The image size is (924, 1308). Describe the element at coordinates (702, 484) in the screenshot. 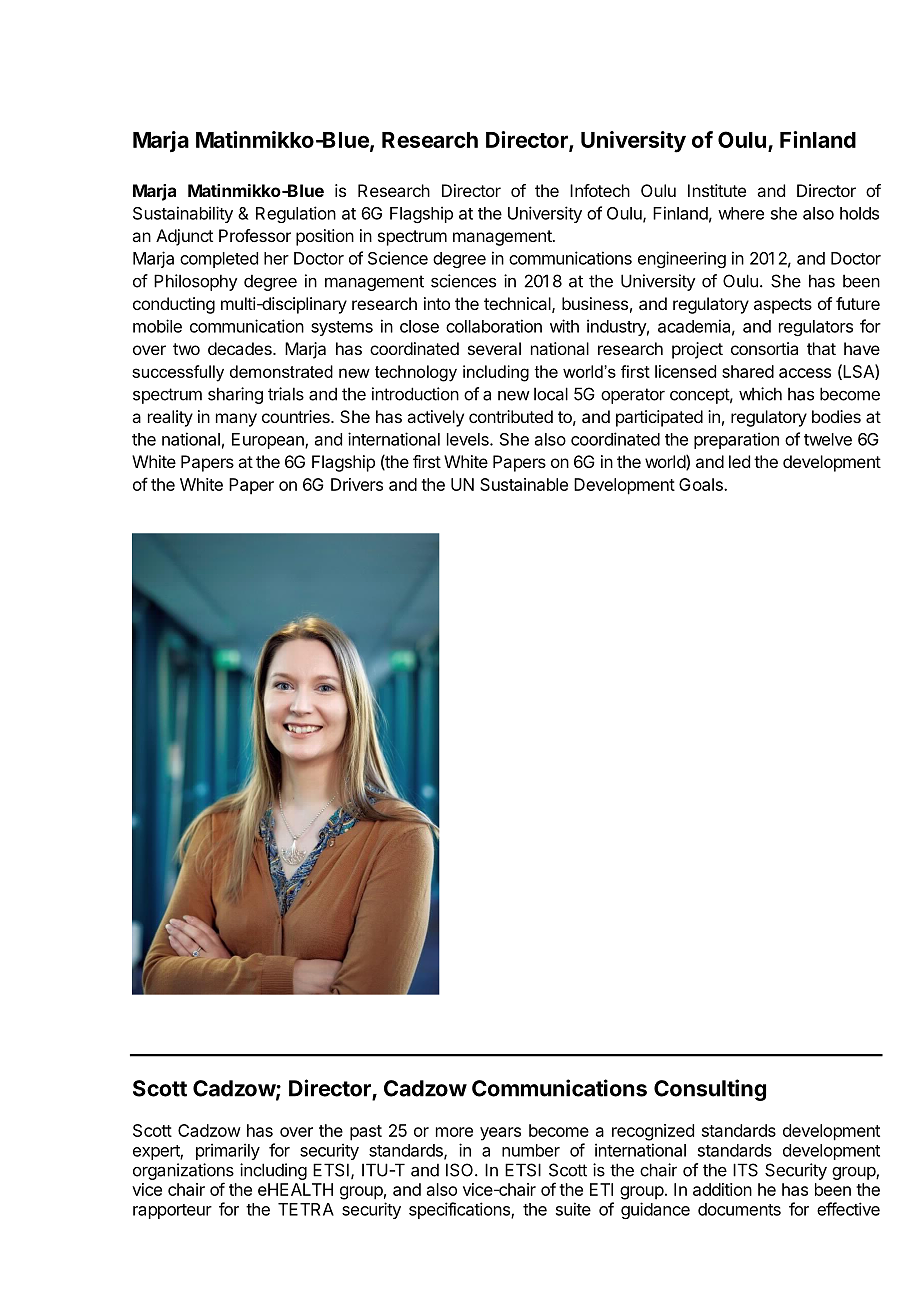

I see `Goals` at that location.
